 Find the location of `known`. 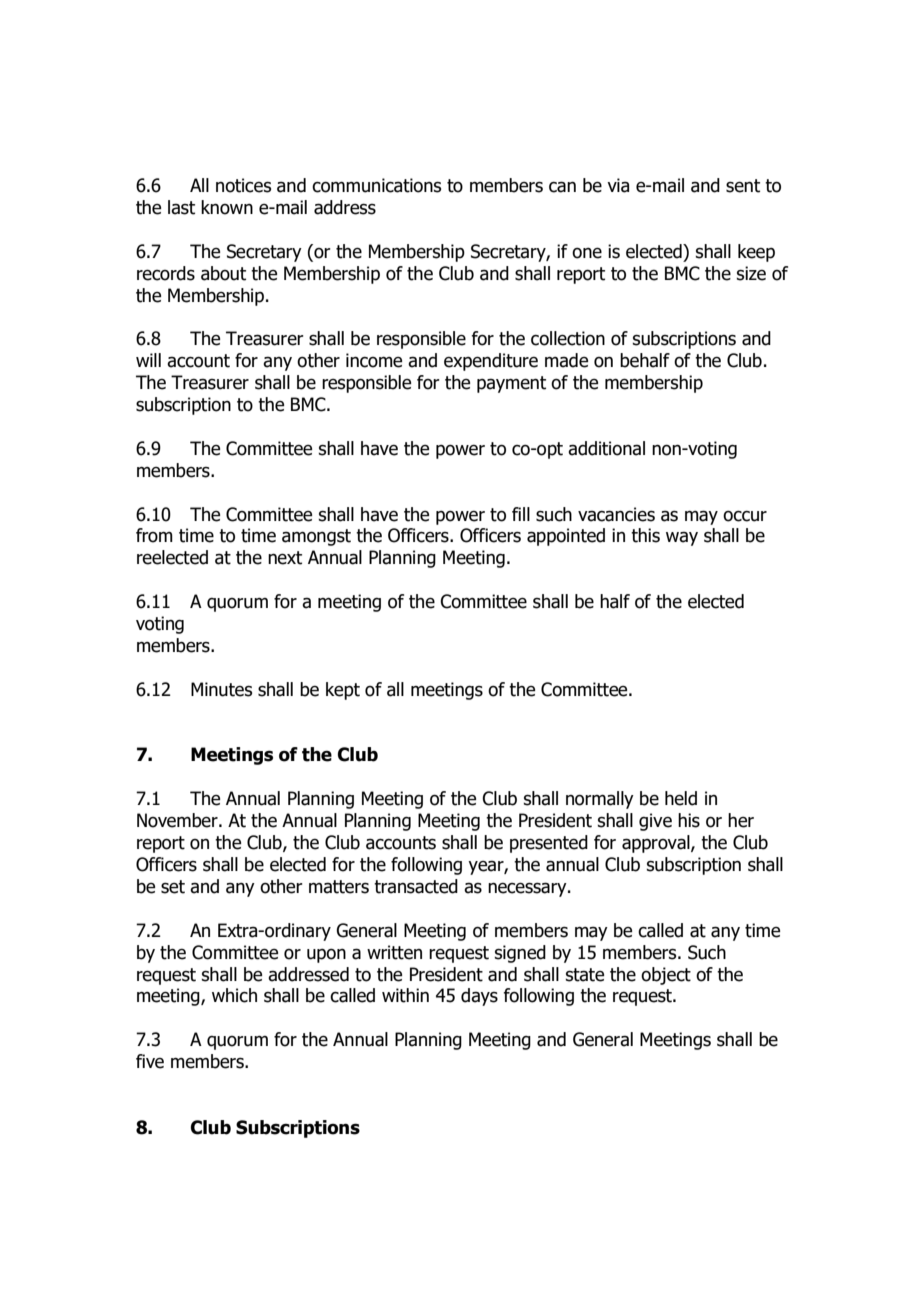

known is located at coordinates (227, 207).
